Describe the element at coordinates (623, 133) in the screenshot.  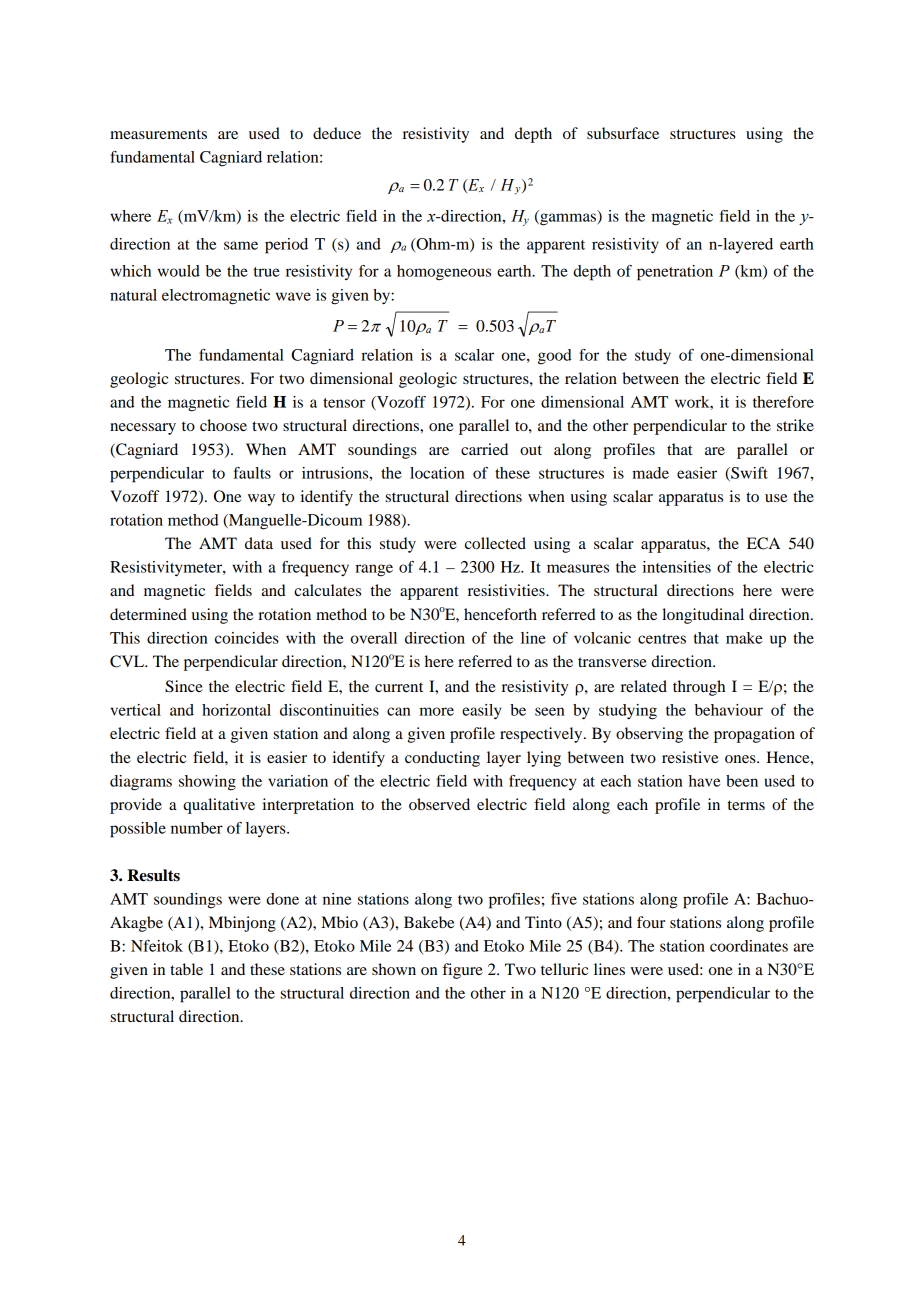
I see `subsurface` at that location.
